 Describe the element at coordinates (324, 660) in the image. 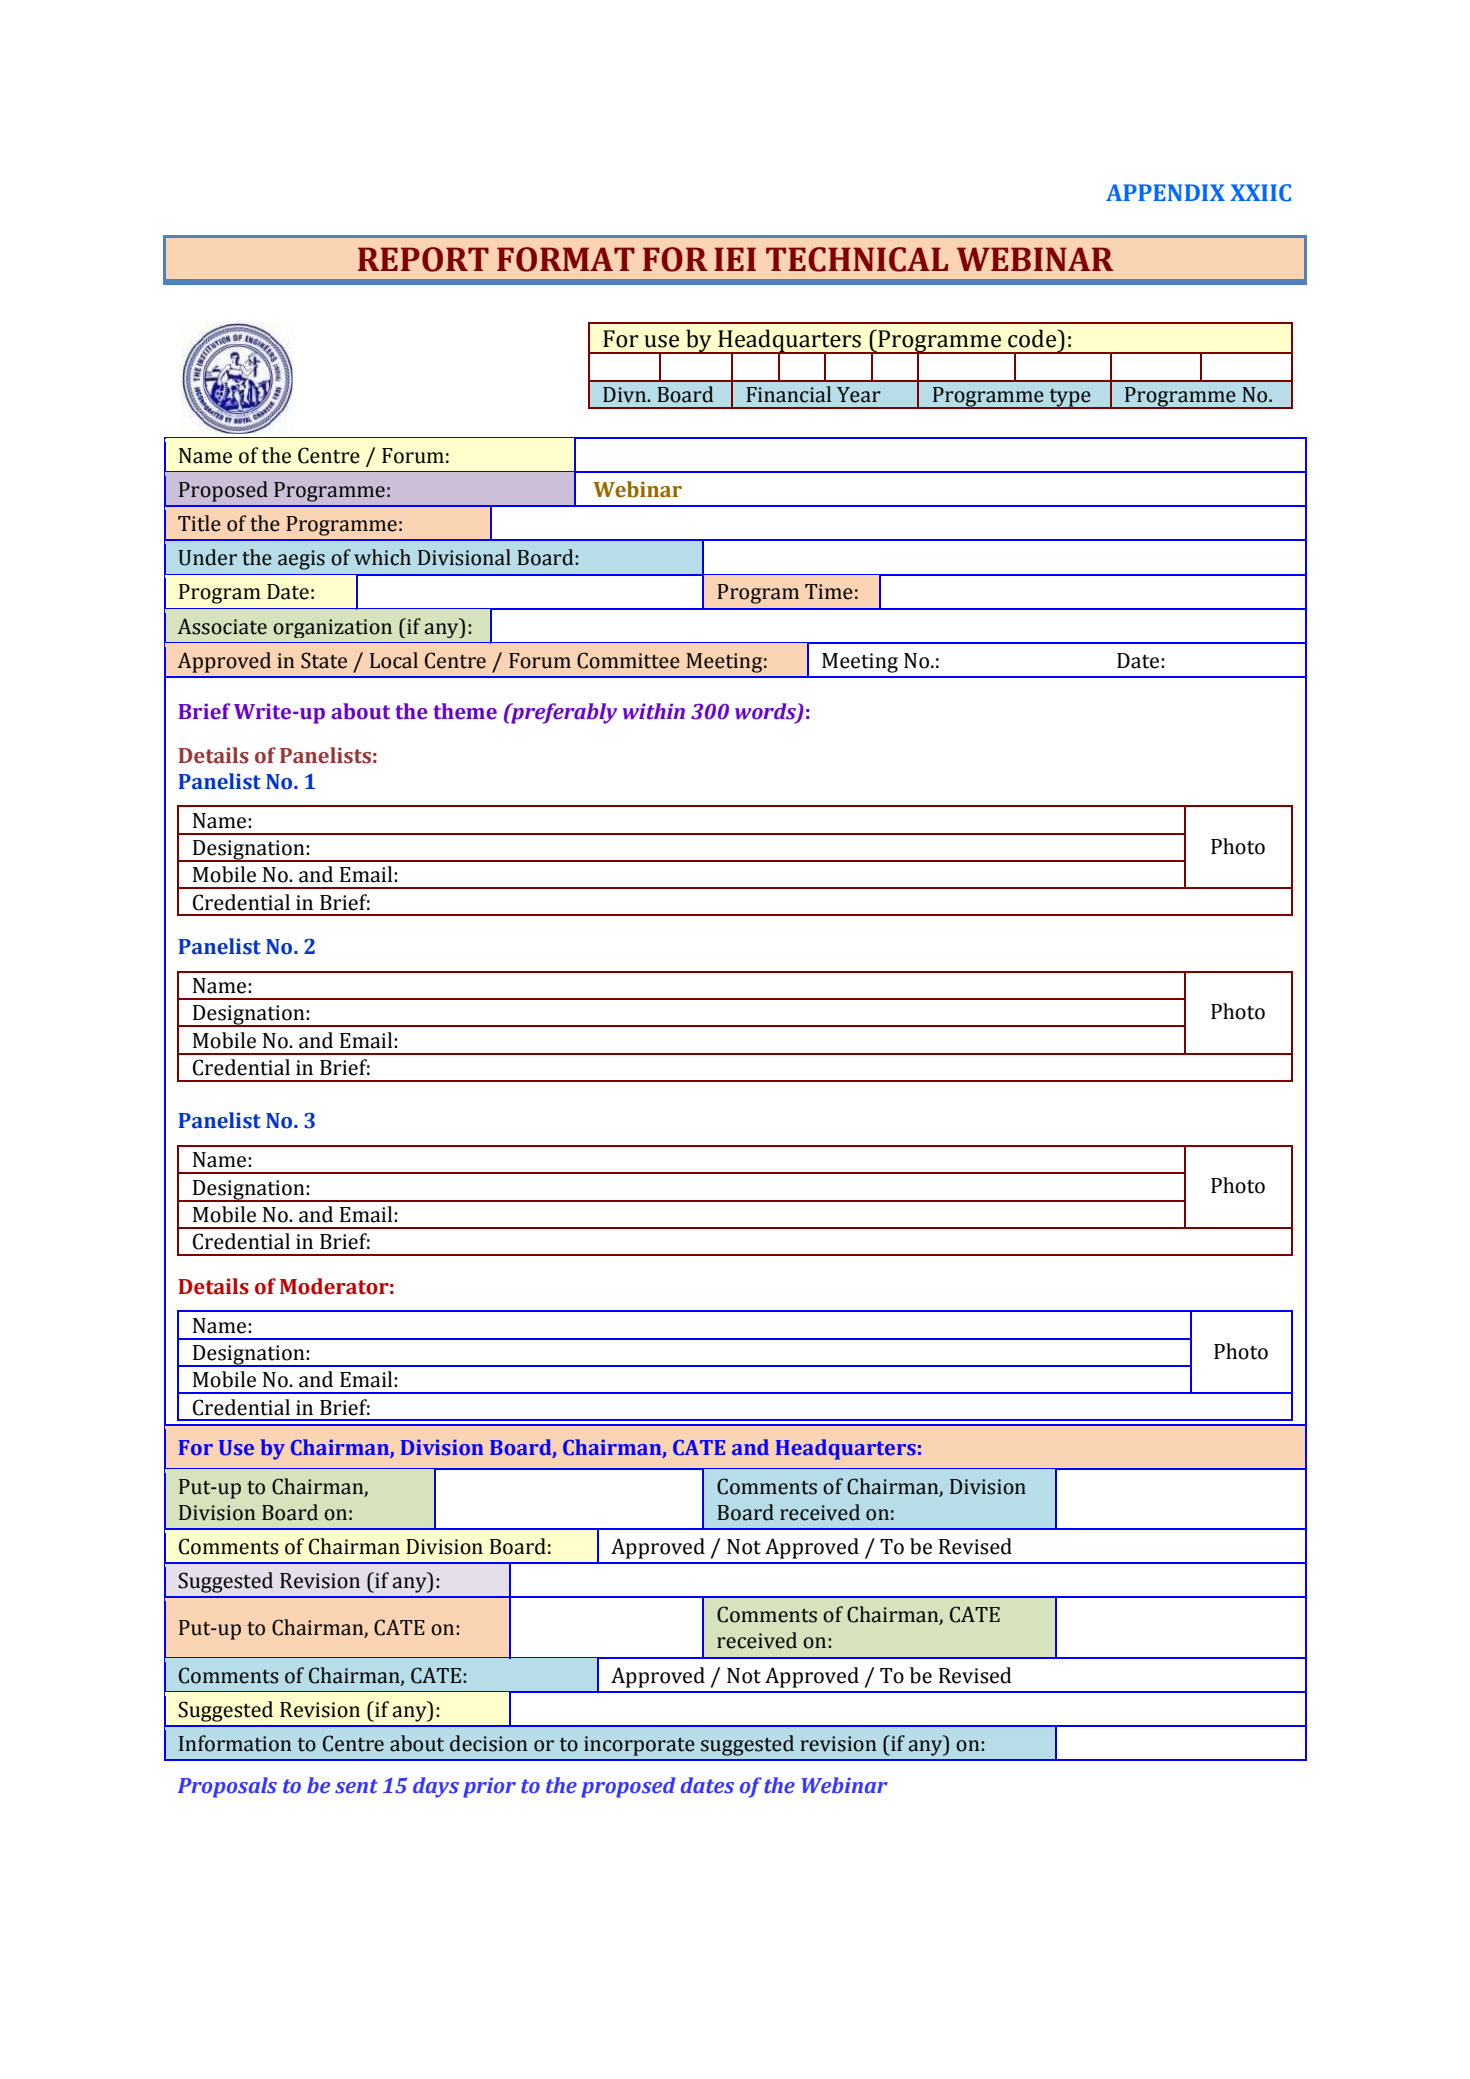

I see `State` at that location.
